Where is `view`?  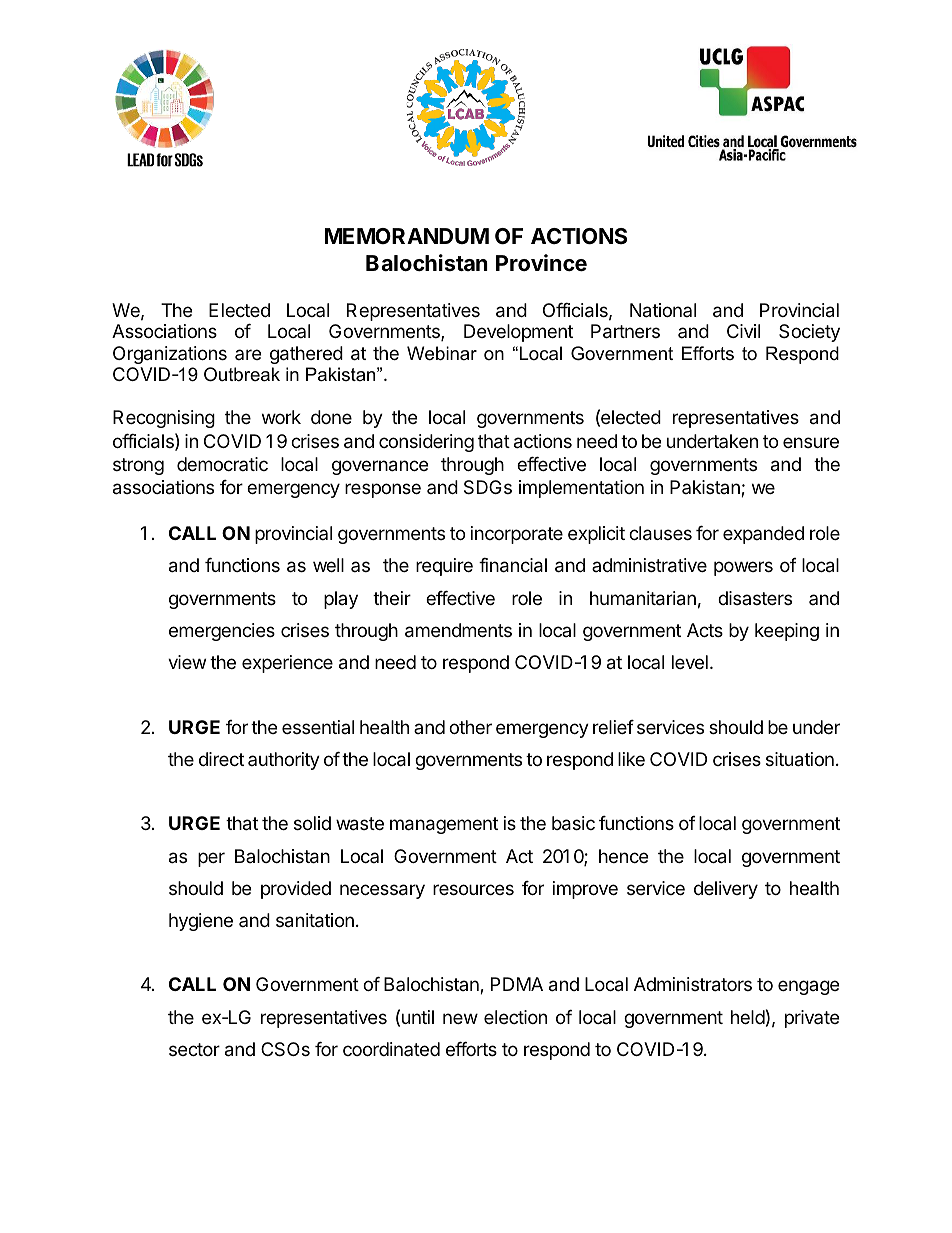
view is located at coordinates (187, 662).
